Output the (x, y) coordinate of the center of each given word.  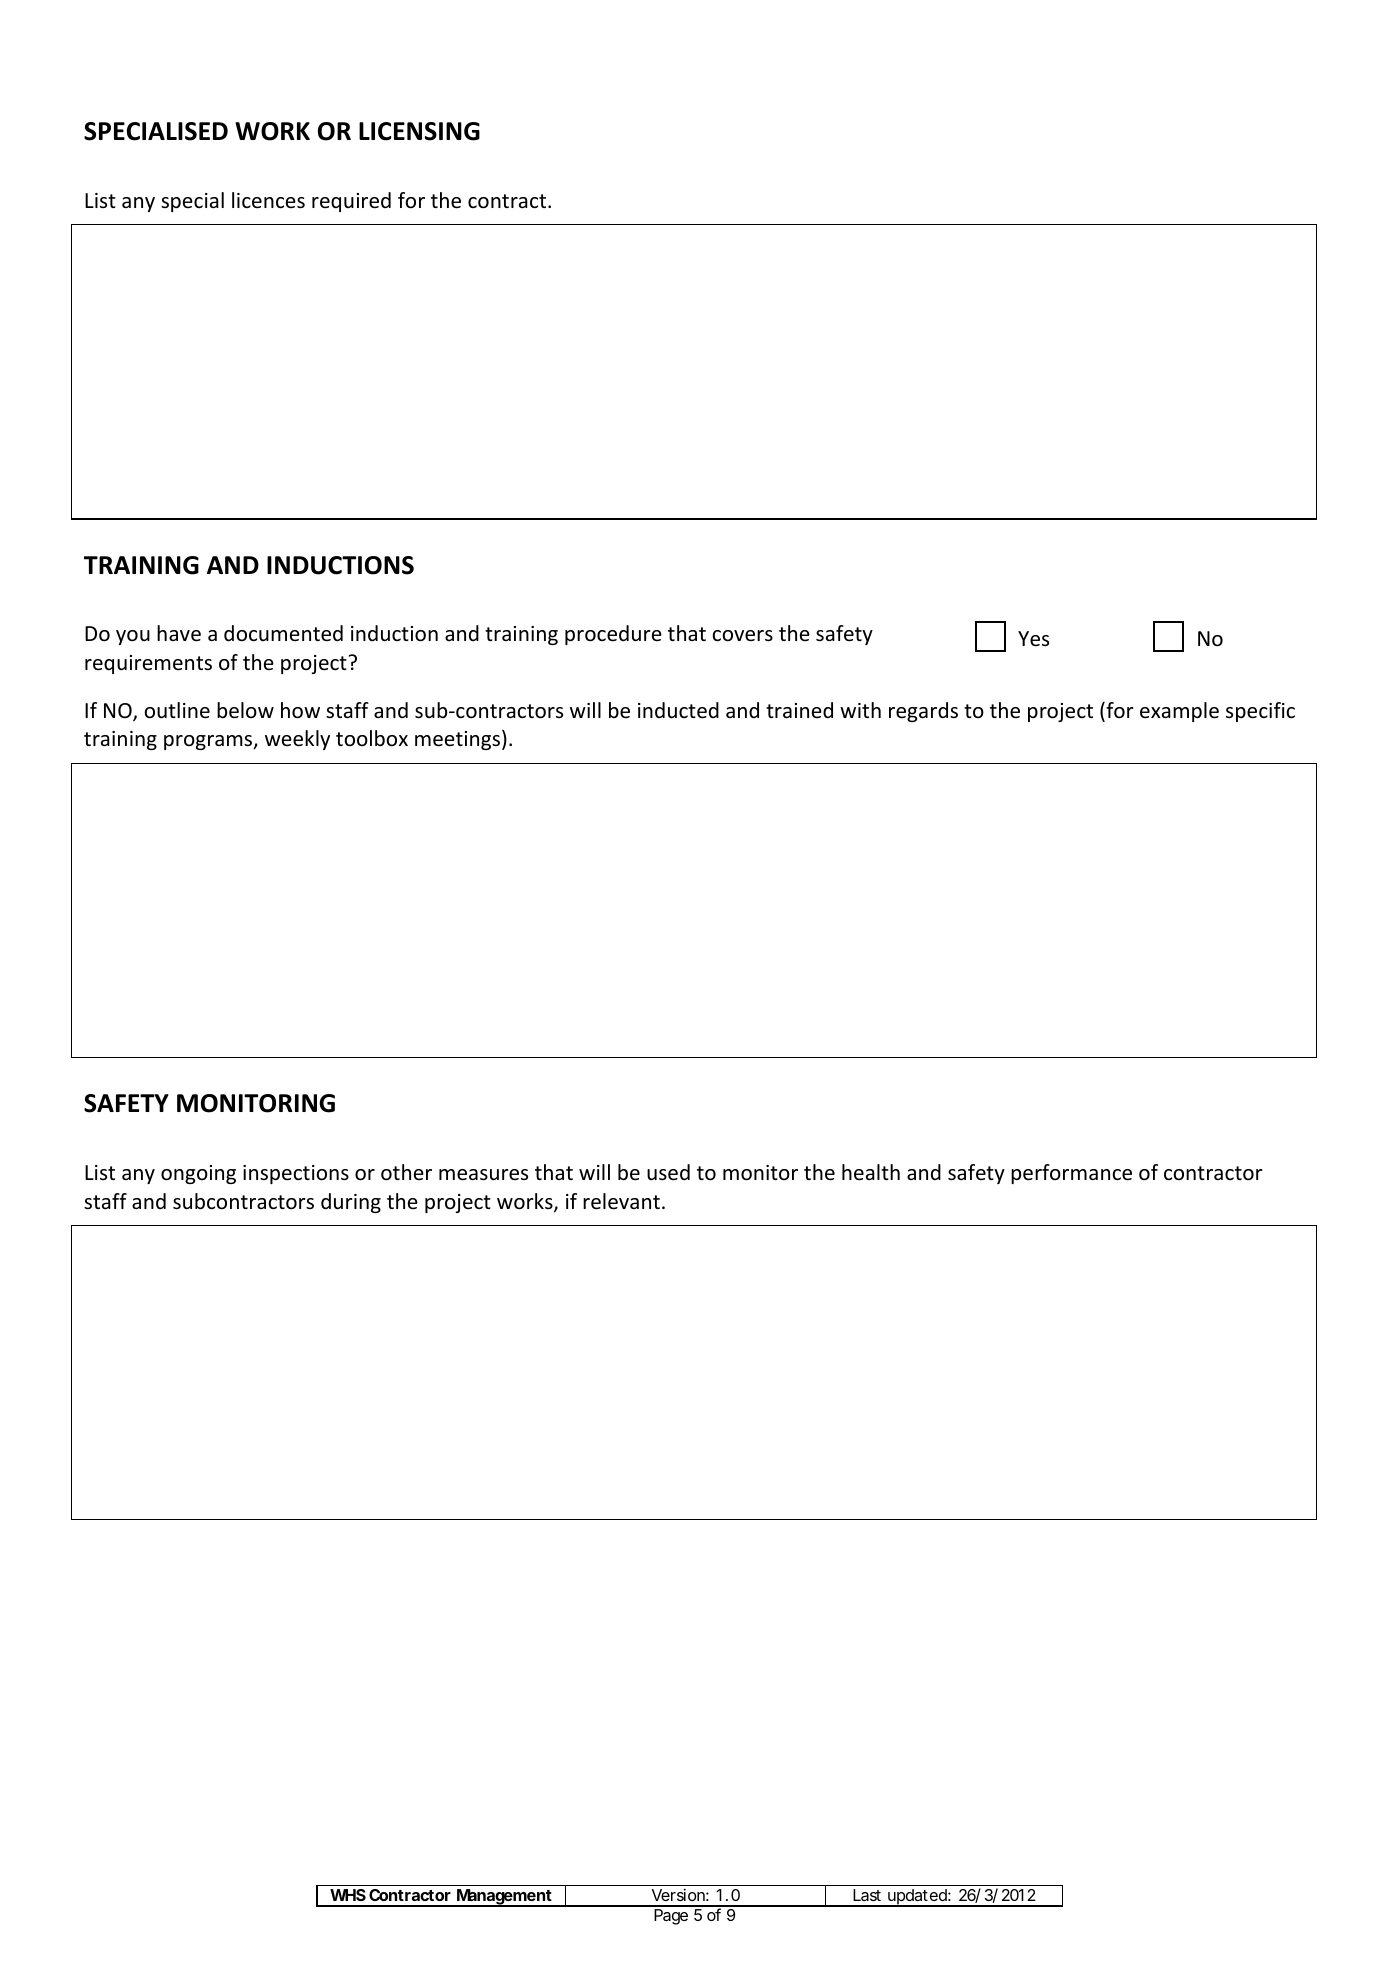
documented (283, 633)
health (871, 1172)
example (1179, 712)
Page (671, 1917)
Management (505, 1898)
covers (742, 636)
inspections (296, 1174)
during (351, 1203)
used (668, 1172)
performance (1071, 1174)
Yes (1033, 639)
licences (268, 200)
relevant (621, 1201)
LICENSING (419, 131)
